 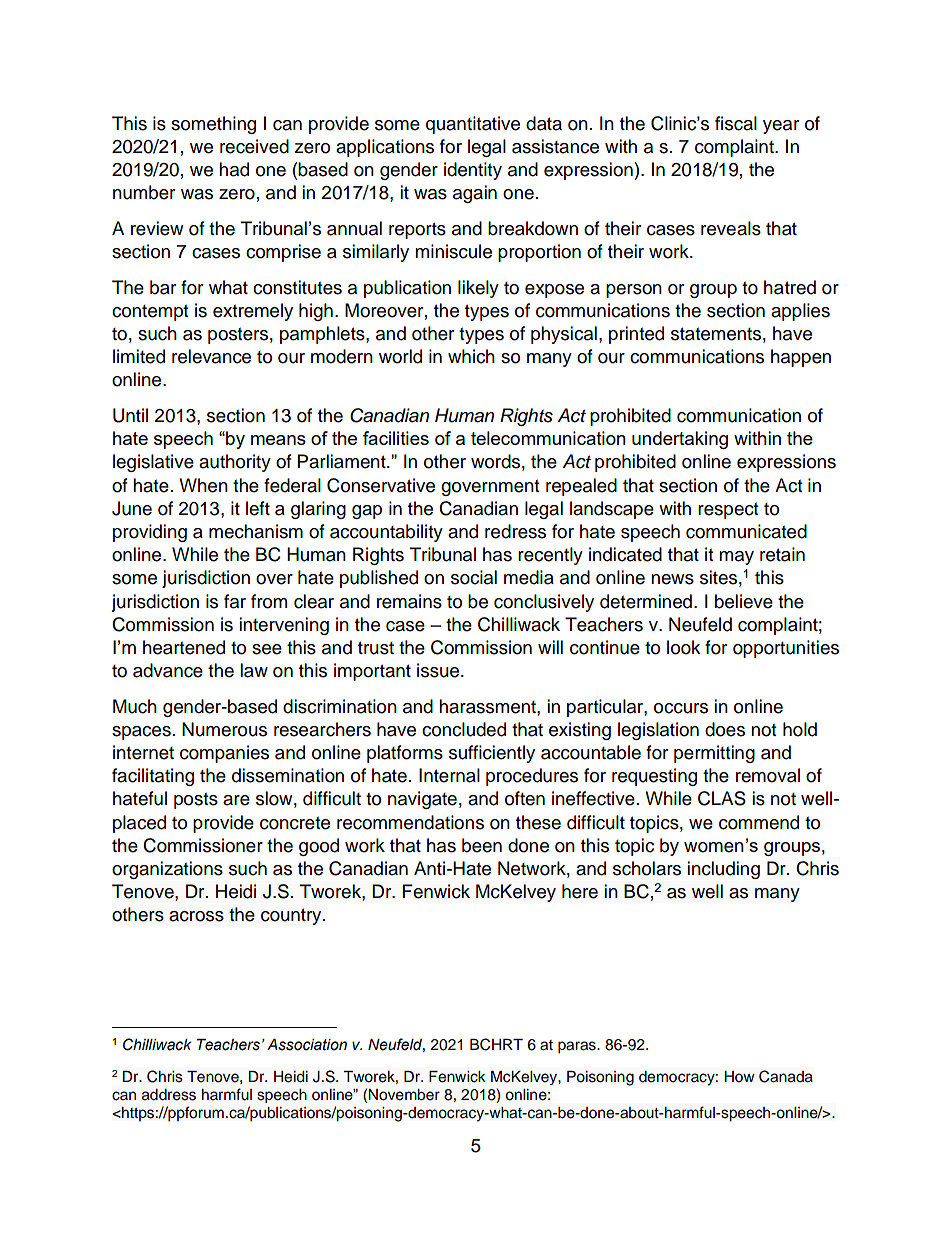 I want to click on social, so click(x=474, y=577).
